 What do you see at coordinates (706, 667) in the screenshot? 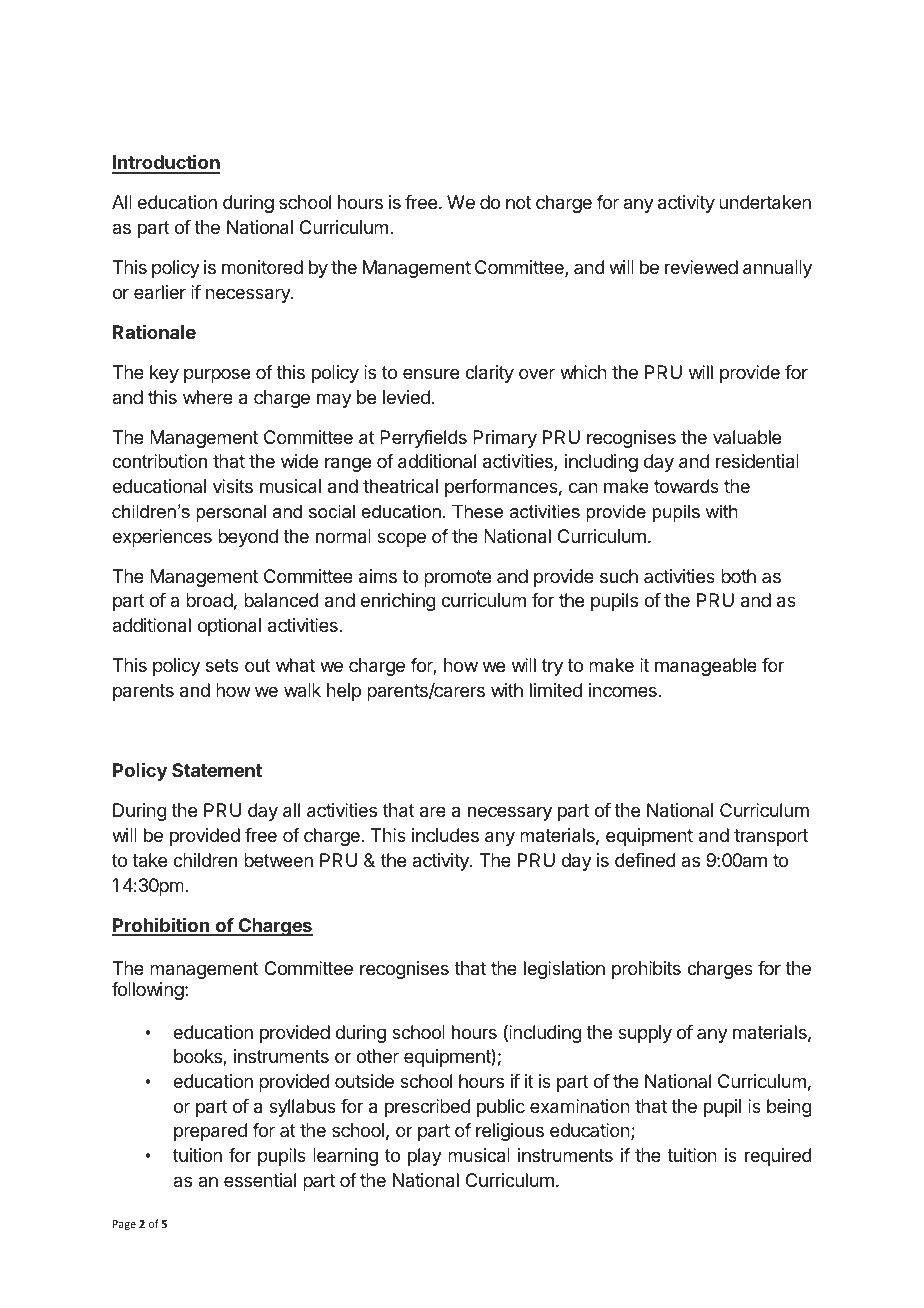
I see `manageable` at bounding box center [706, 667].
